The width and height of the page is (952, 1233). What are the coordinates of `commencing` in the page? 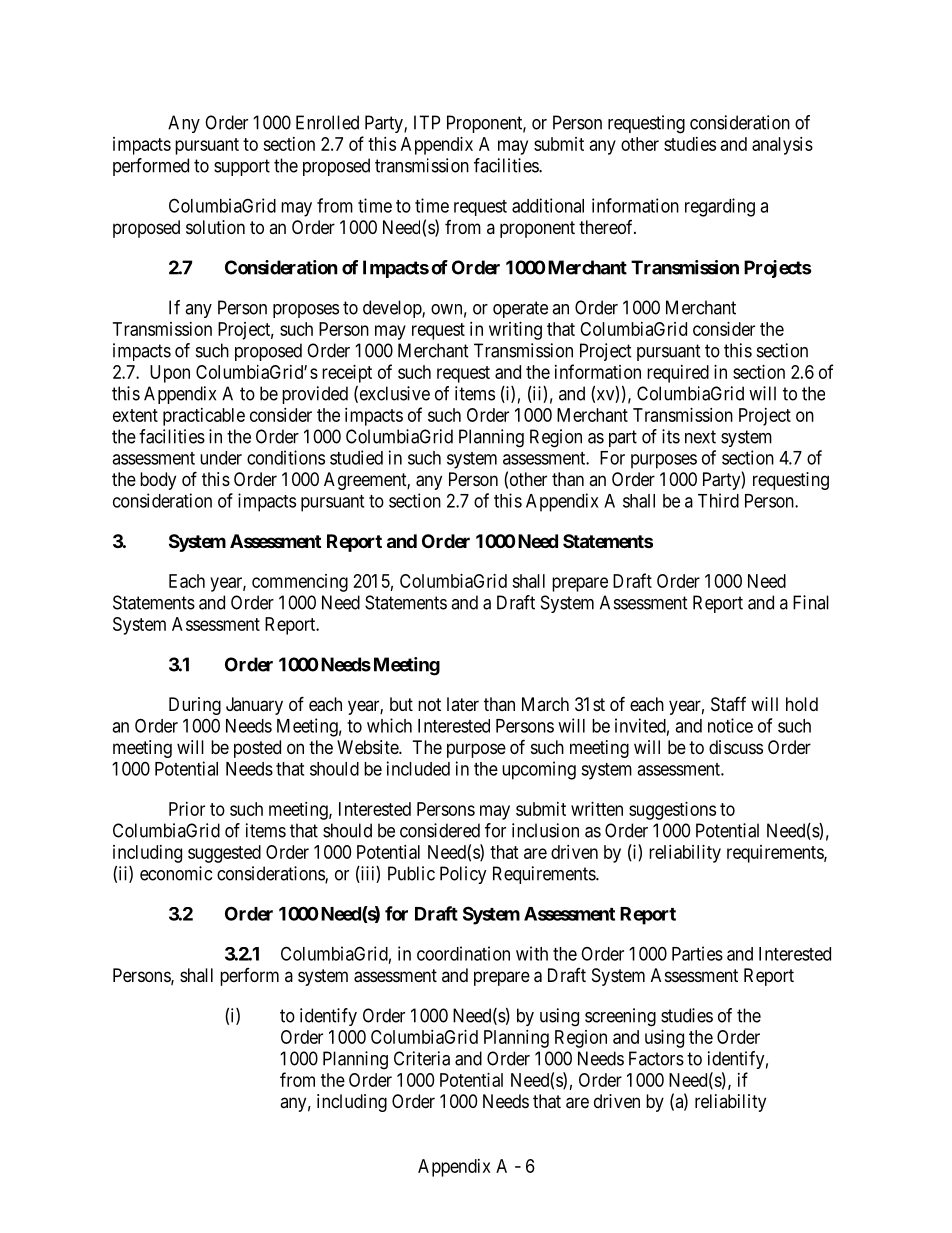 It's located at (300, 583).
